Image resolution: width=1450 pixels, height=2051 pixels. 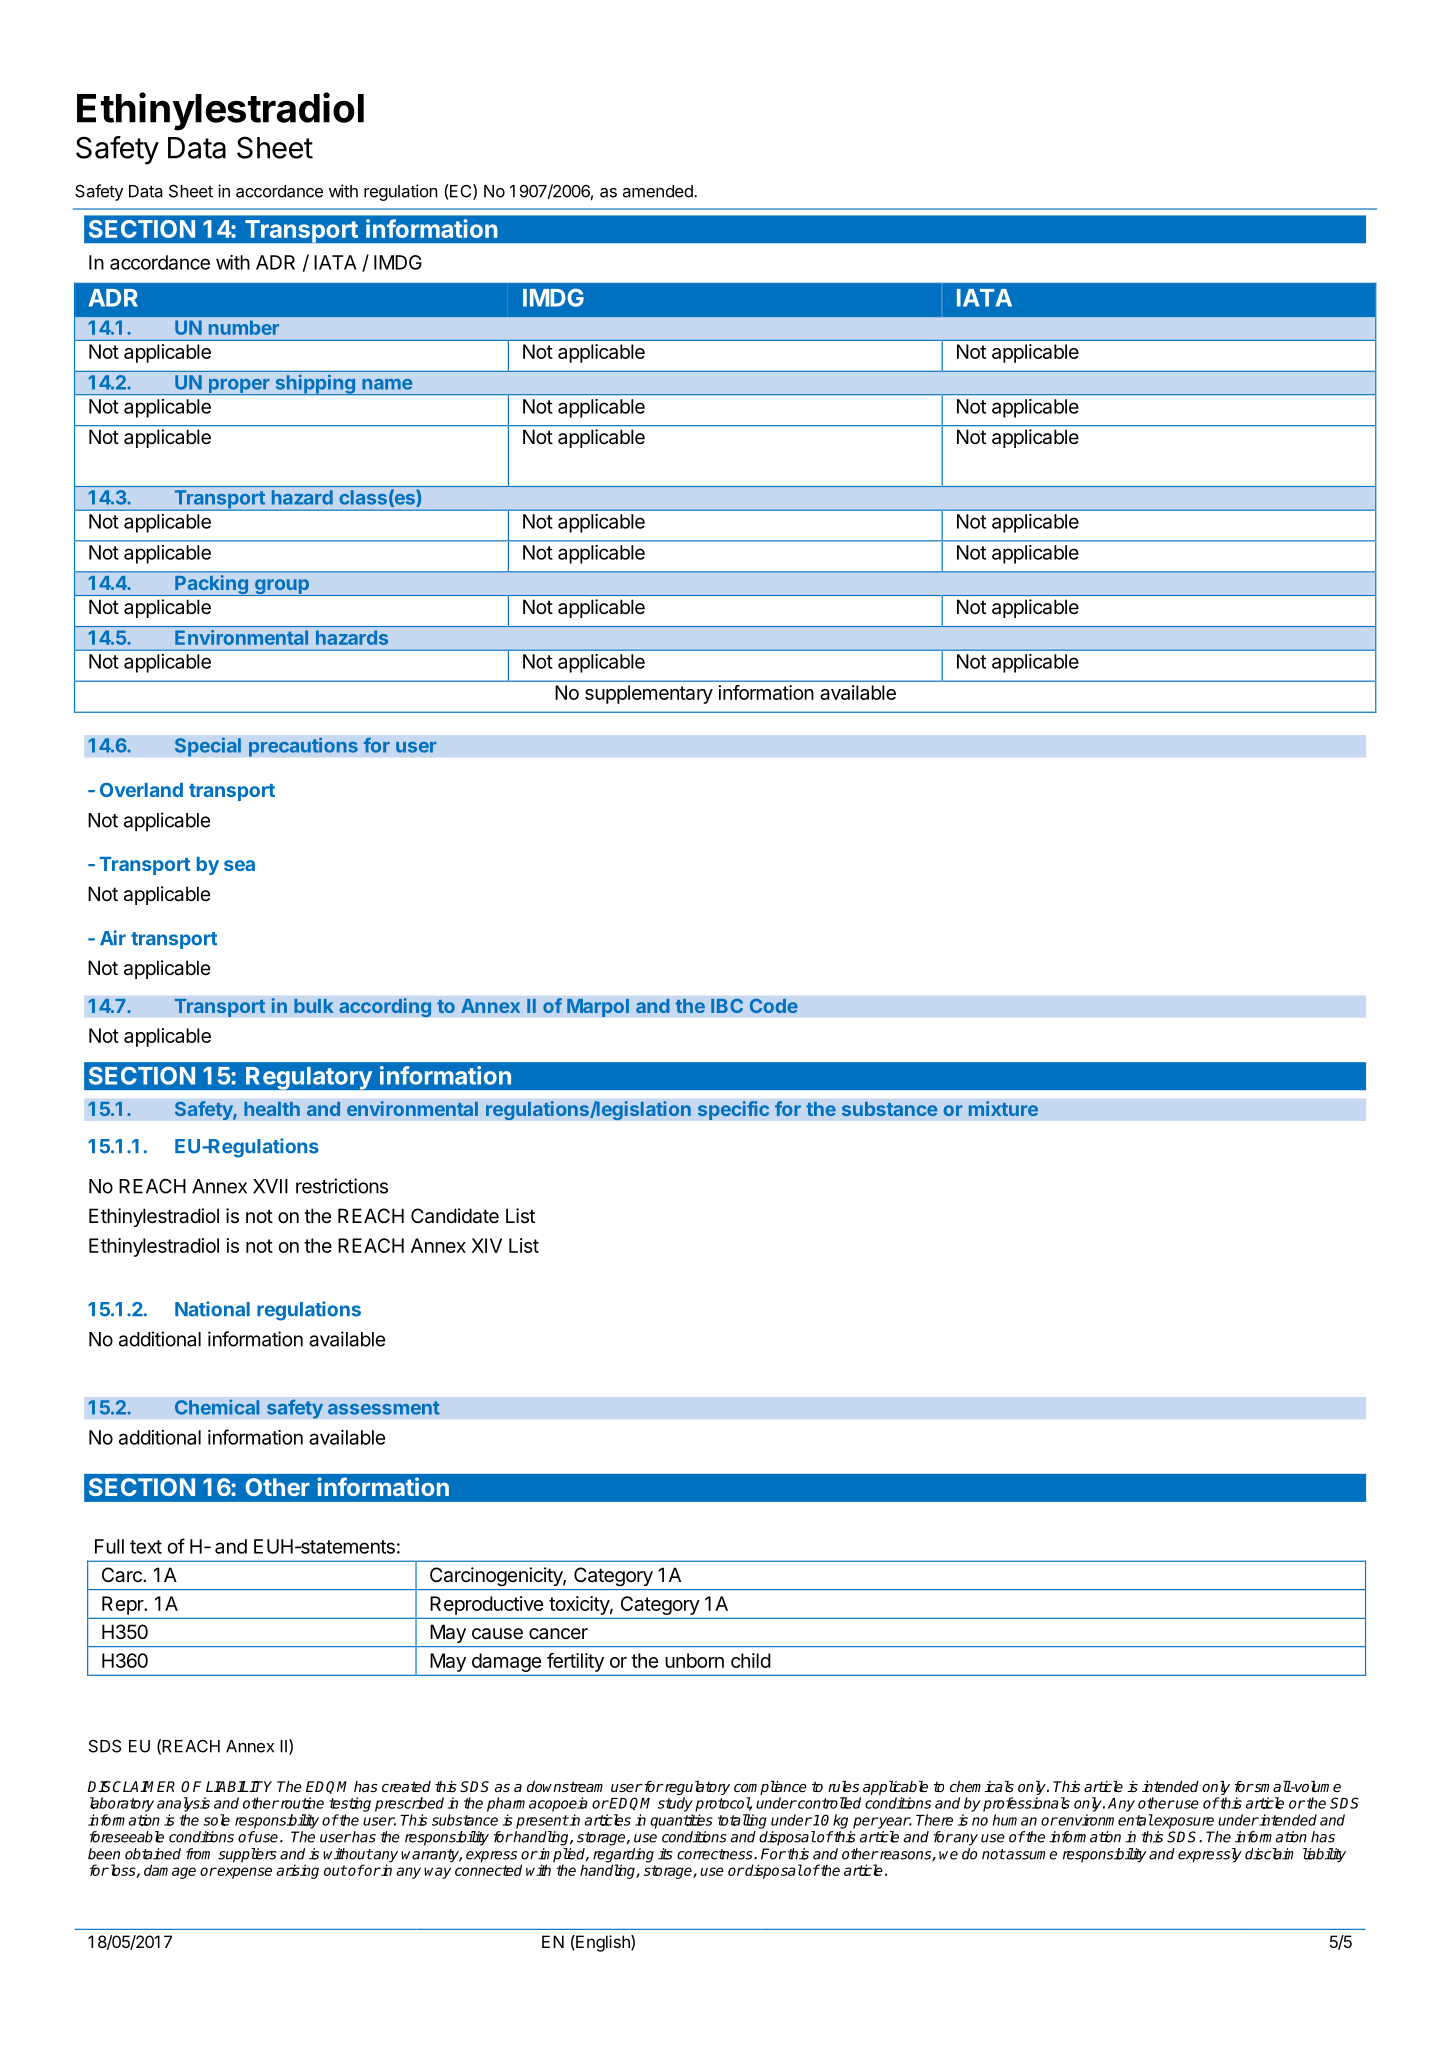 What do you see at coordinates (303, 747) in the document?
I see `precautions` at bounding box center [303, 747].
